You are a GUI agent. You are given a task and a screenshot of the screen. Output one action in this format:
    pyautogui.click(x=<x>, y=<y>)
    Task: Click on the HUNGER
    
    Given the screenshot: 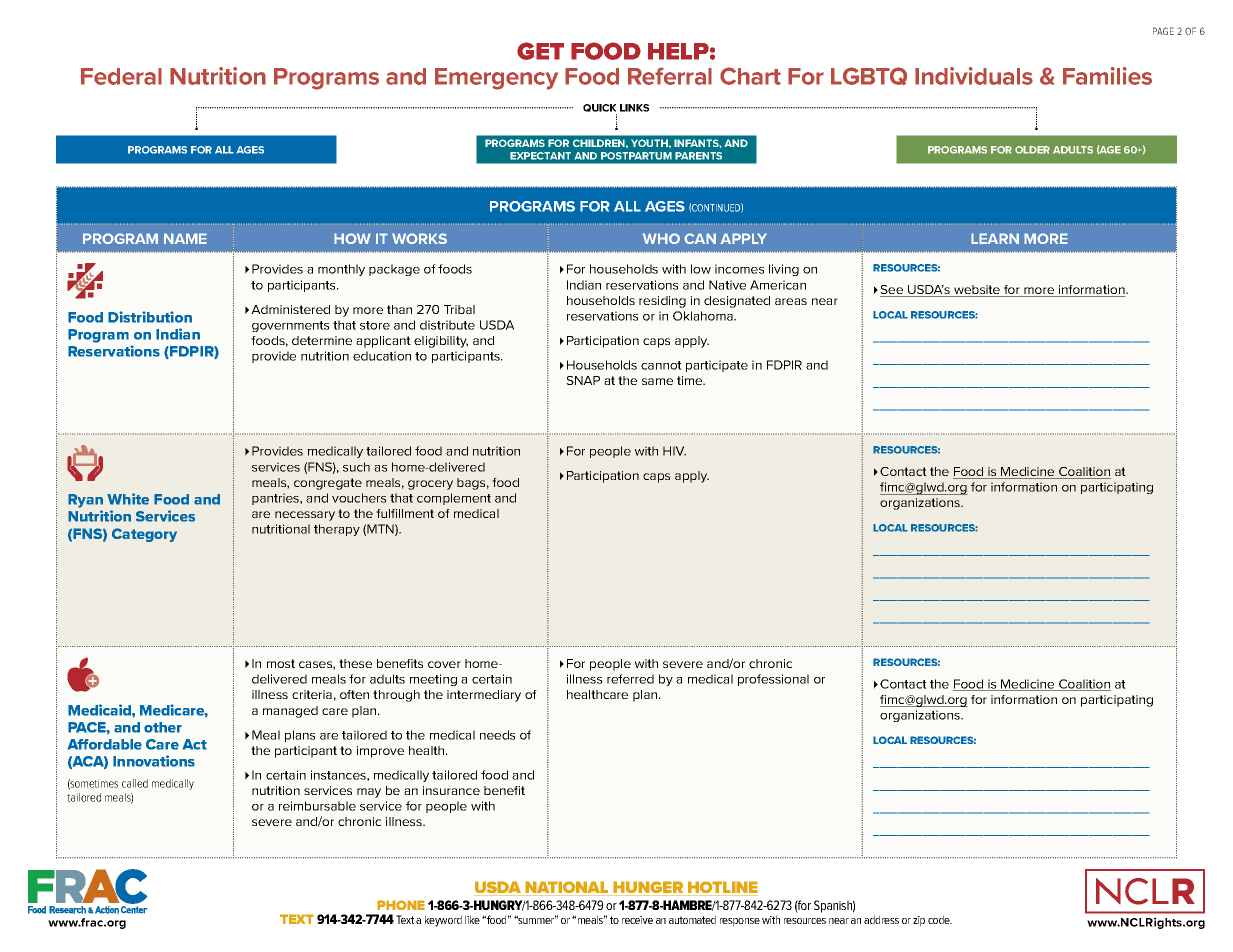 What is the action you would take?
    pyautogui.click(x=648, y=888)
